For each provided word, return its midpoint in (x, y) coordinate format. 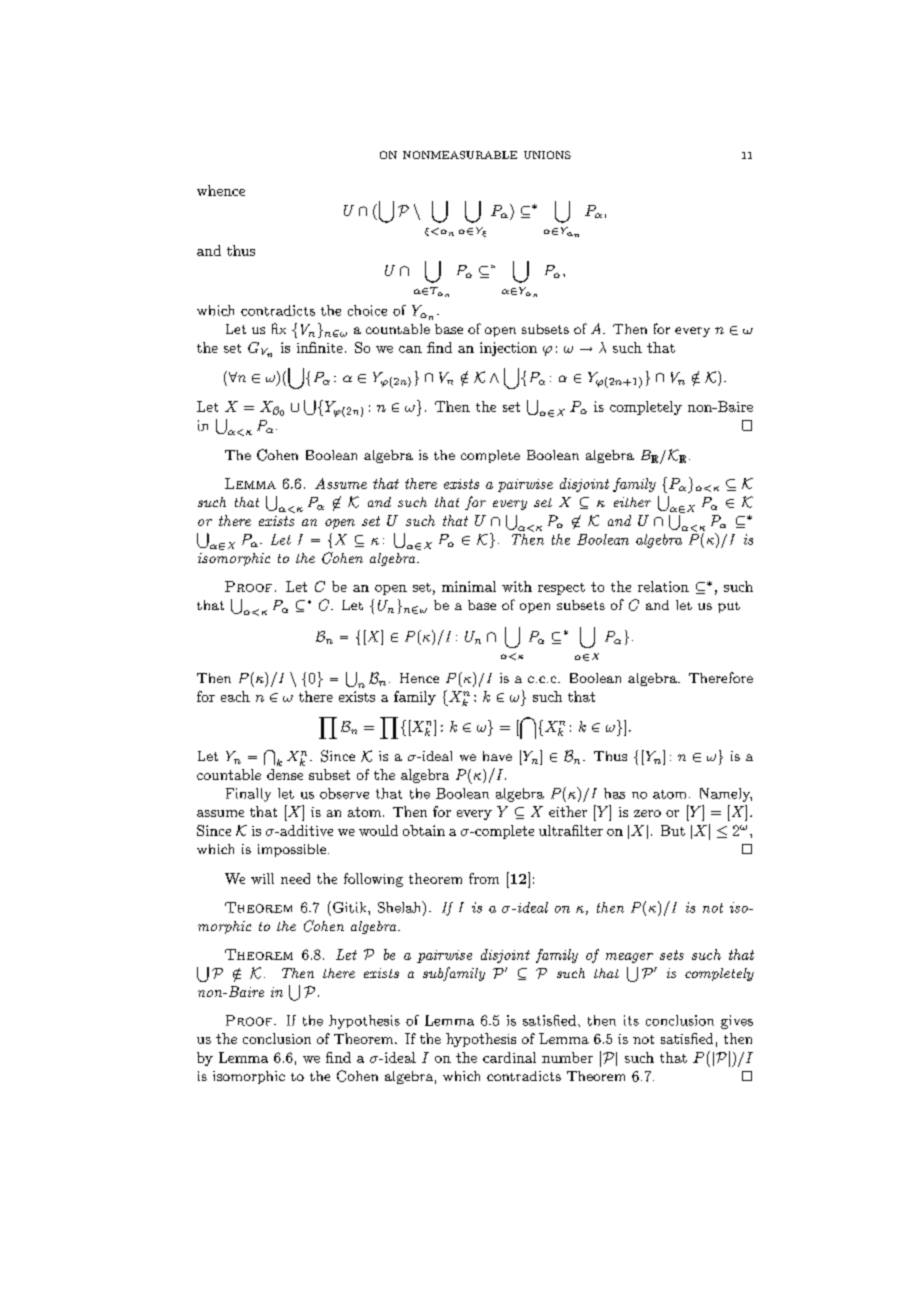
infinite (320, 347)
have (497, 756)
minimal (469, 586)
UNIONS (547, 155)
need (295, 878)
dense (285, 774)
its (631, 1020)
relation (663, 586)
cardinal (509, 1057)
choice (367, 310)
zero (647, 813)
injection (508, 349)
